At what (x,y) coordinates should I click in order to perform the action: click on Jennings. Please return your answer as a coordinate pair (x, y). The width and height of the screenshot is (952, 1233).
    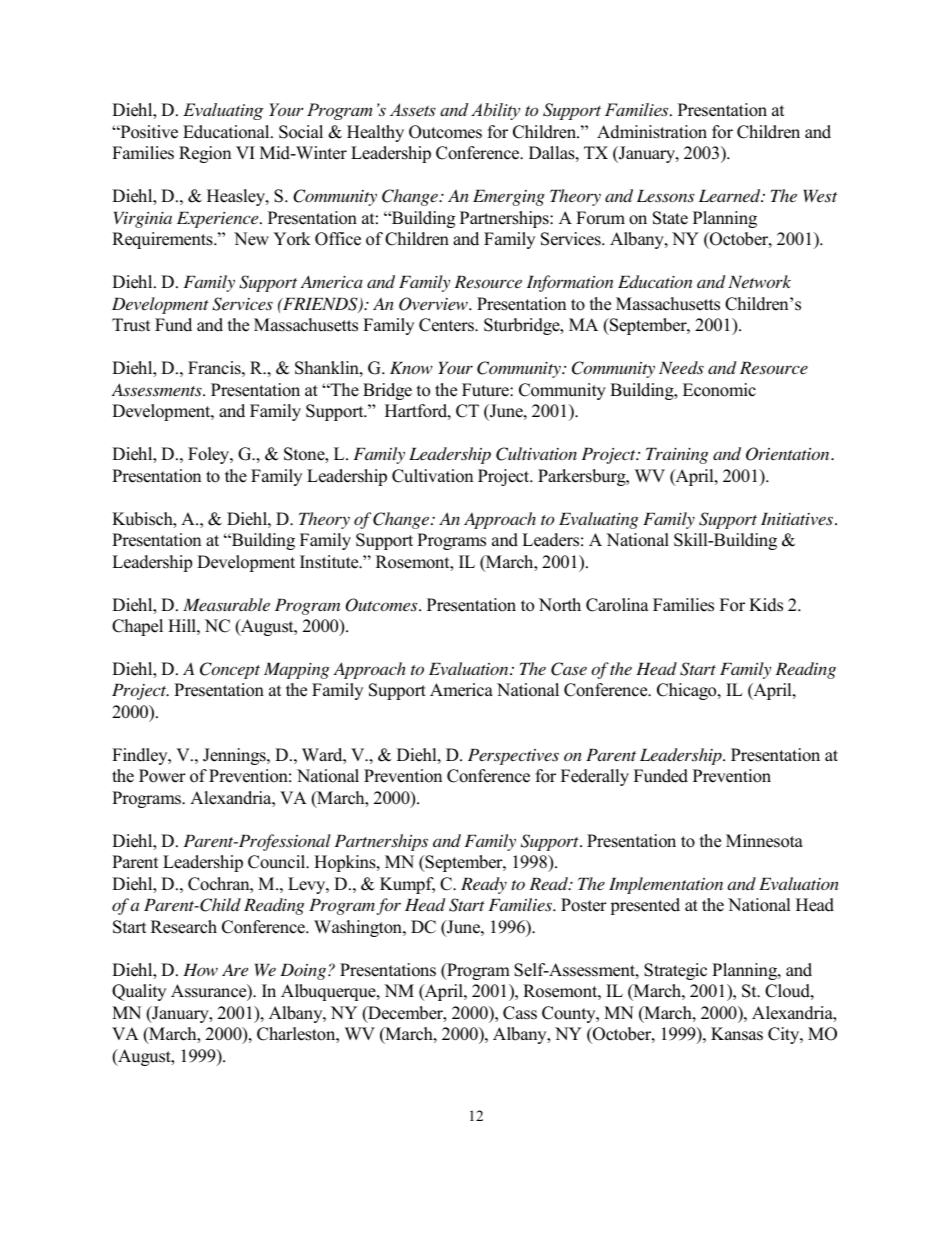
    Looking at the image, I should click on (235, 756).
